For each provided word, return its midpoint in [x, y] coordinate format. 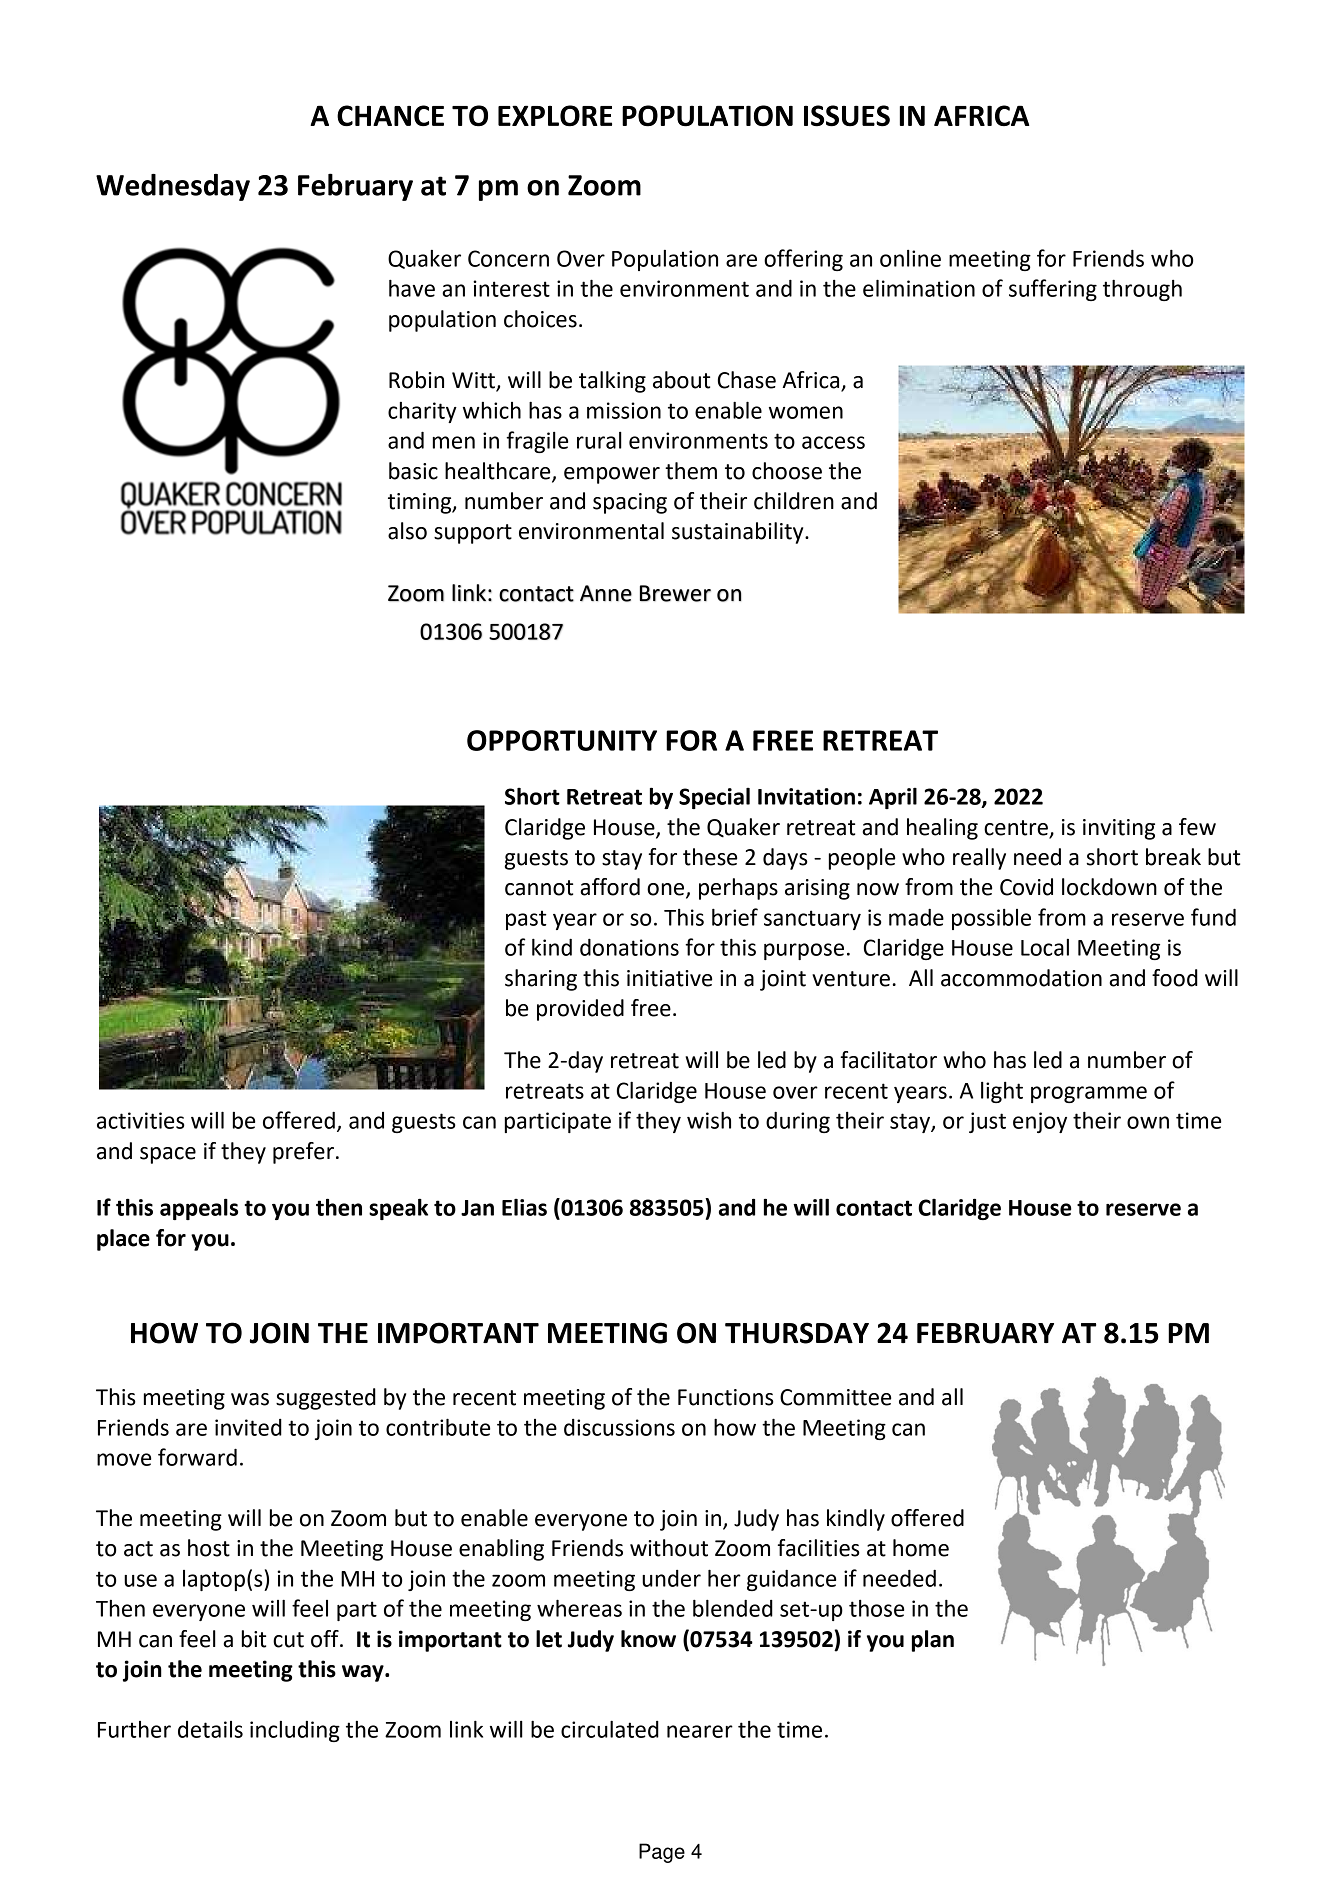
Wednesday [173, 187]
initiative [669, 978]
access [833, 442]
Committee [835, 1397]
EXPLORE [555, 116]
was [250, 1399]
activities [141, 1120]
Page [662, 1853]
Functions [726, 1397]
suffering [1053, 290]
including [295, 1731]
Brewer [675, 593]
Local [1045, 947]
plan [933, 1641]
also [407, 531]
